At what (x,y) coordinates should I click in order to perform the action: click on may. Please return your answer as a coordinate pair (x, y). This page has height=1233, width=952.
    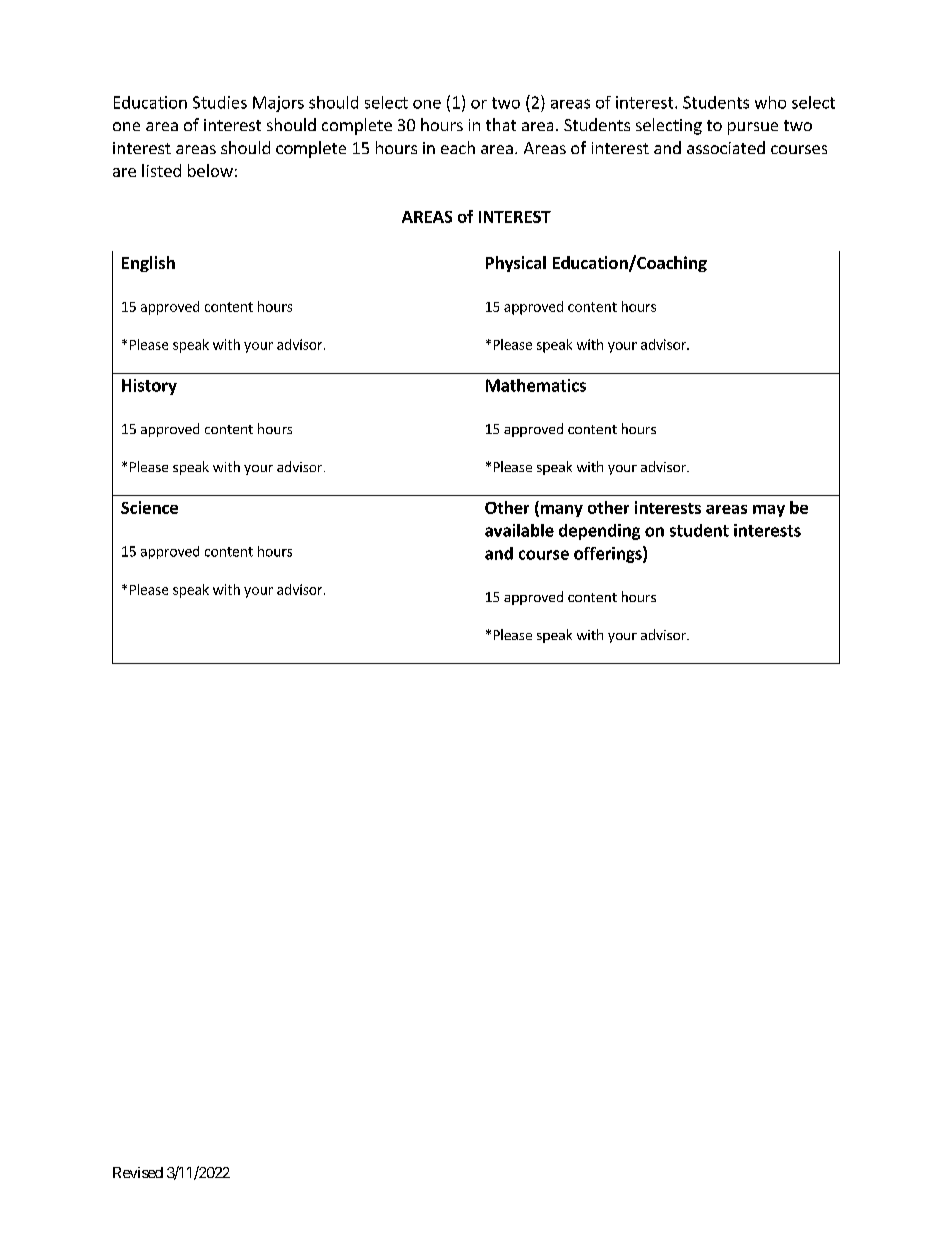
    Looking at the image, I should click on (769, 511).
